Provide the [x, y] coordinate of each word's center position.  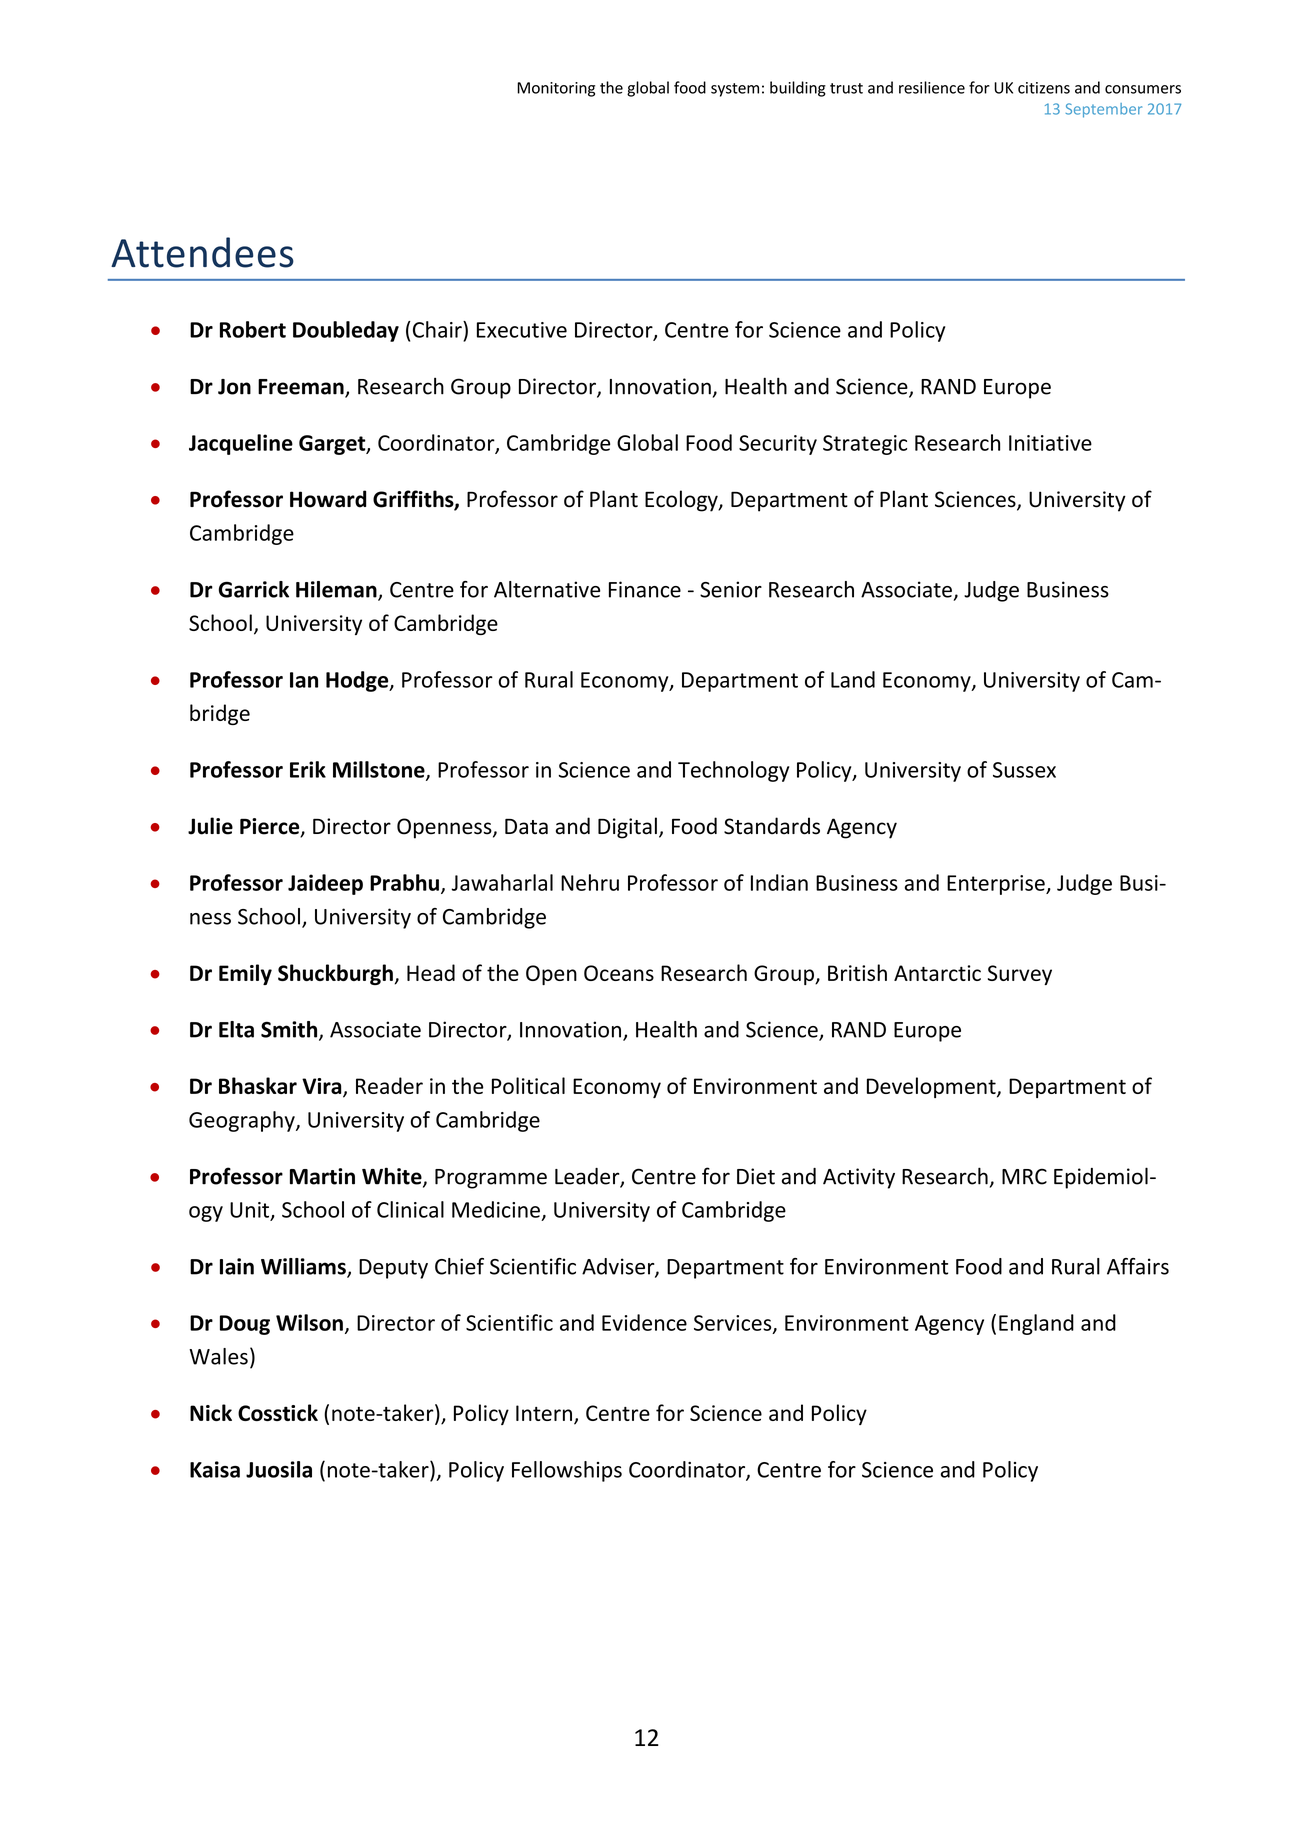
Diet [756, 1176]
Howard [328, 499]
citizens [1044, 88]
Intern [544, 1413]
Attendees [202, 252]
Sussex [1024, 770]
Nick [211, 1412]
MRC [1024, 1176]
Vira [323, 1087]
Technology [733, 771]
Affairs [1138, 1266]
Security [778, 445]
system [735, 90]
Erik [308, 769]
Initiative [1050, 443]
